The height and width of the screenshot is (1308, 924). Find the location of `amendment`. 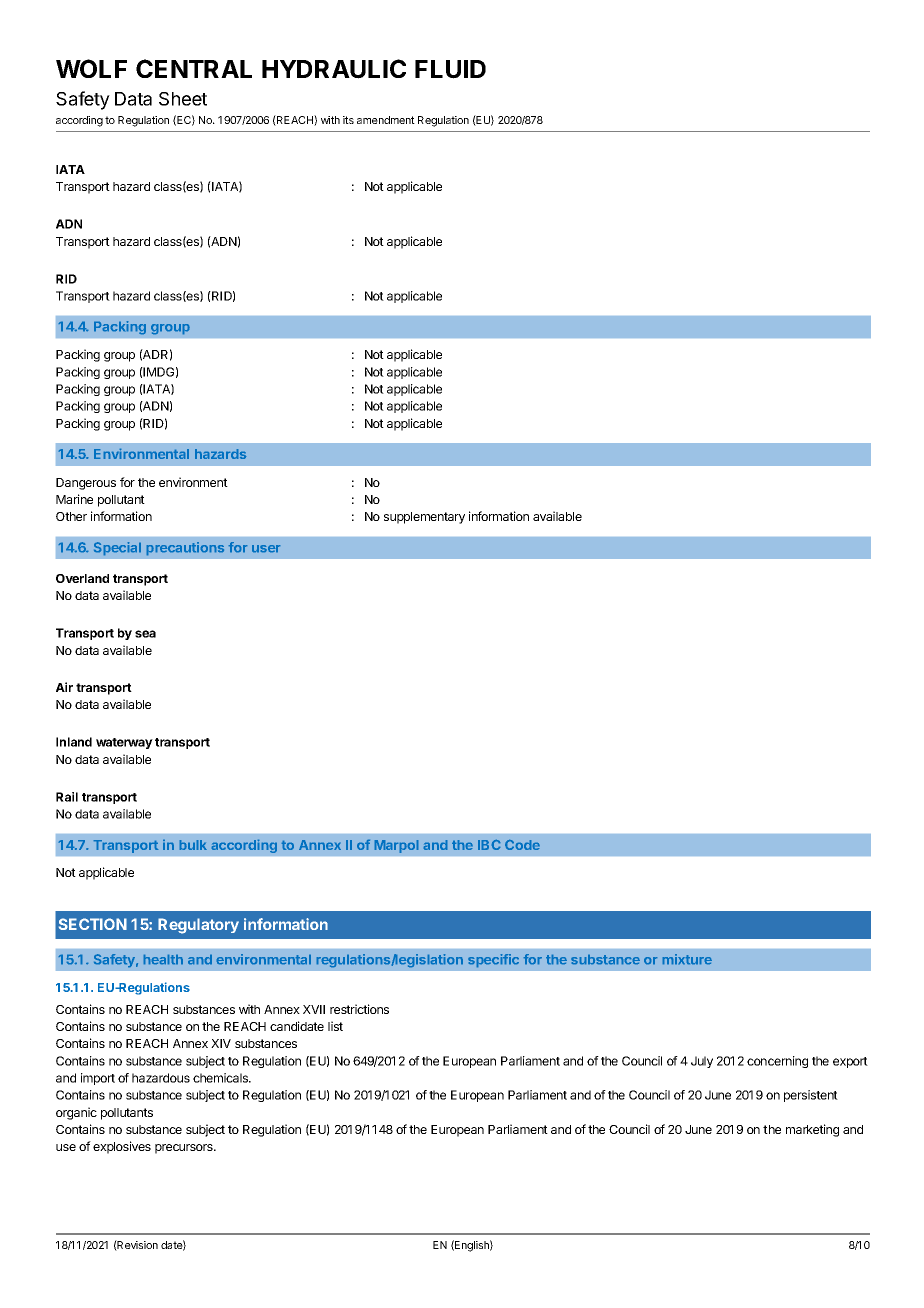

amendment is located at coordinates (386, 120).
